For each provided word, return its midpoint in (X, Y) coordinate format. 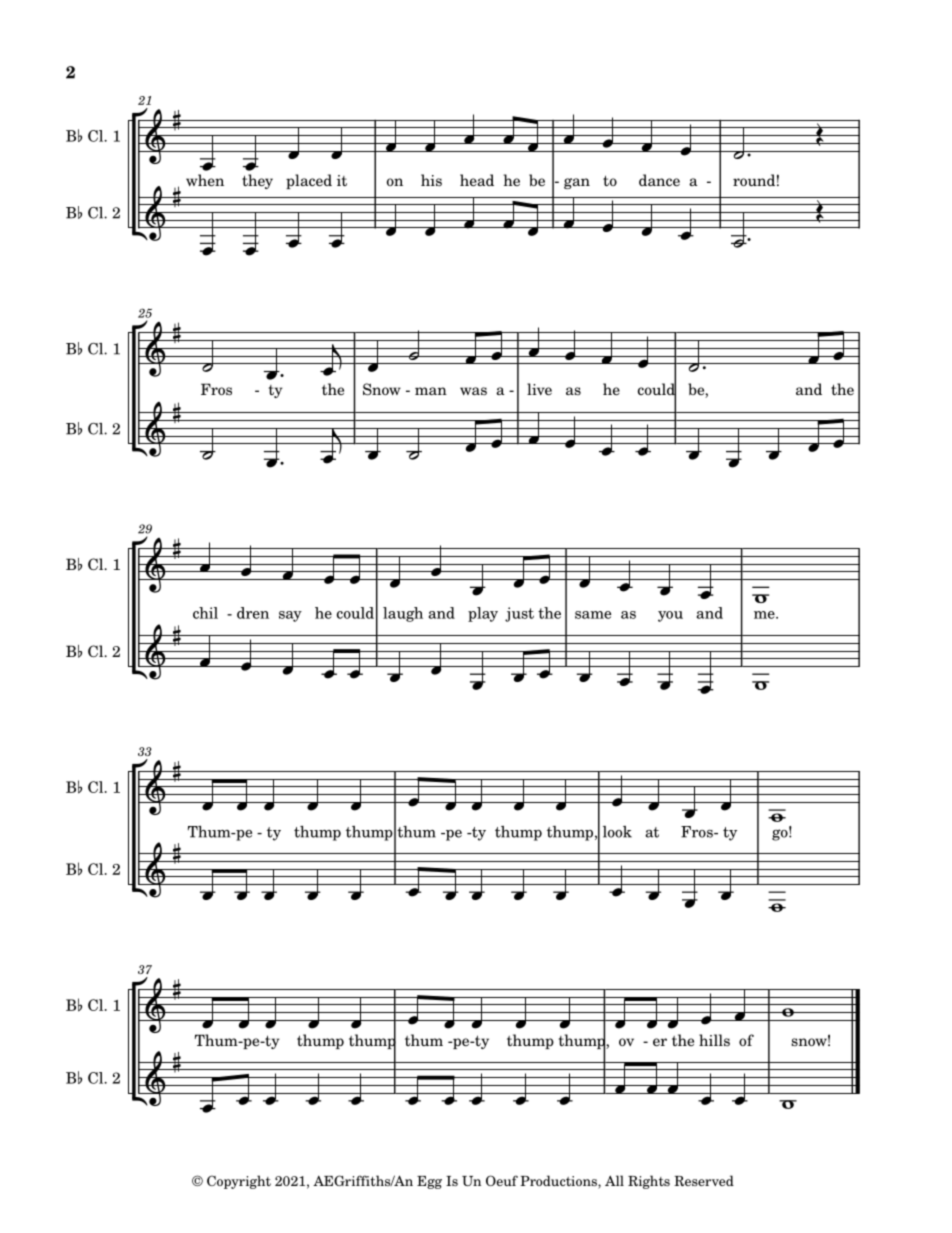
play (483, 614)
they (257, 181)
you (670, 616)
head (477, 180)
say (290, 616)
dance (659, 180)
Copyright (239, 1182)
